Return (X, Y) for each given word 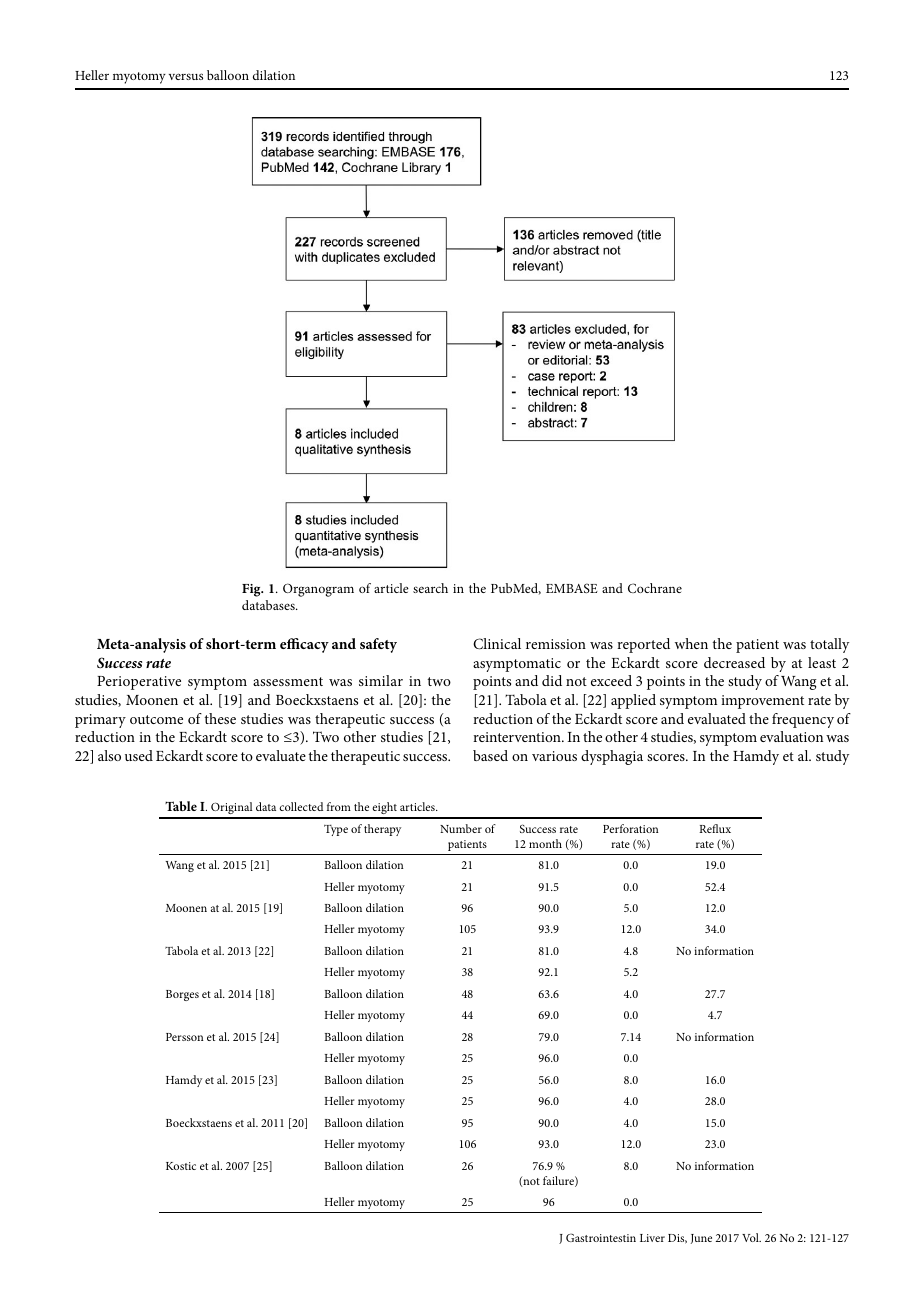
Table (181, 806)
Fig (252, 590)
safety (378, 645)
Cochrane (655, 588)
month (545, 843)
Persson (185, 1037)
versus (186, 76)
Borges (182, 995)
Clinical (497, 644)
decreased (734, 662)
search (430, 588)
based (490, 755)
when (691, 643)
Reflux (715, 828)
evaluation (791, 736)
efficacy (304, 645)
